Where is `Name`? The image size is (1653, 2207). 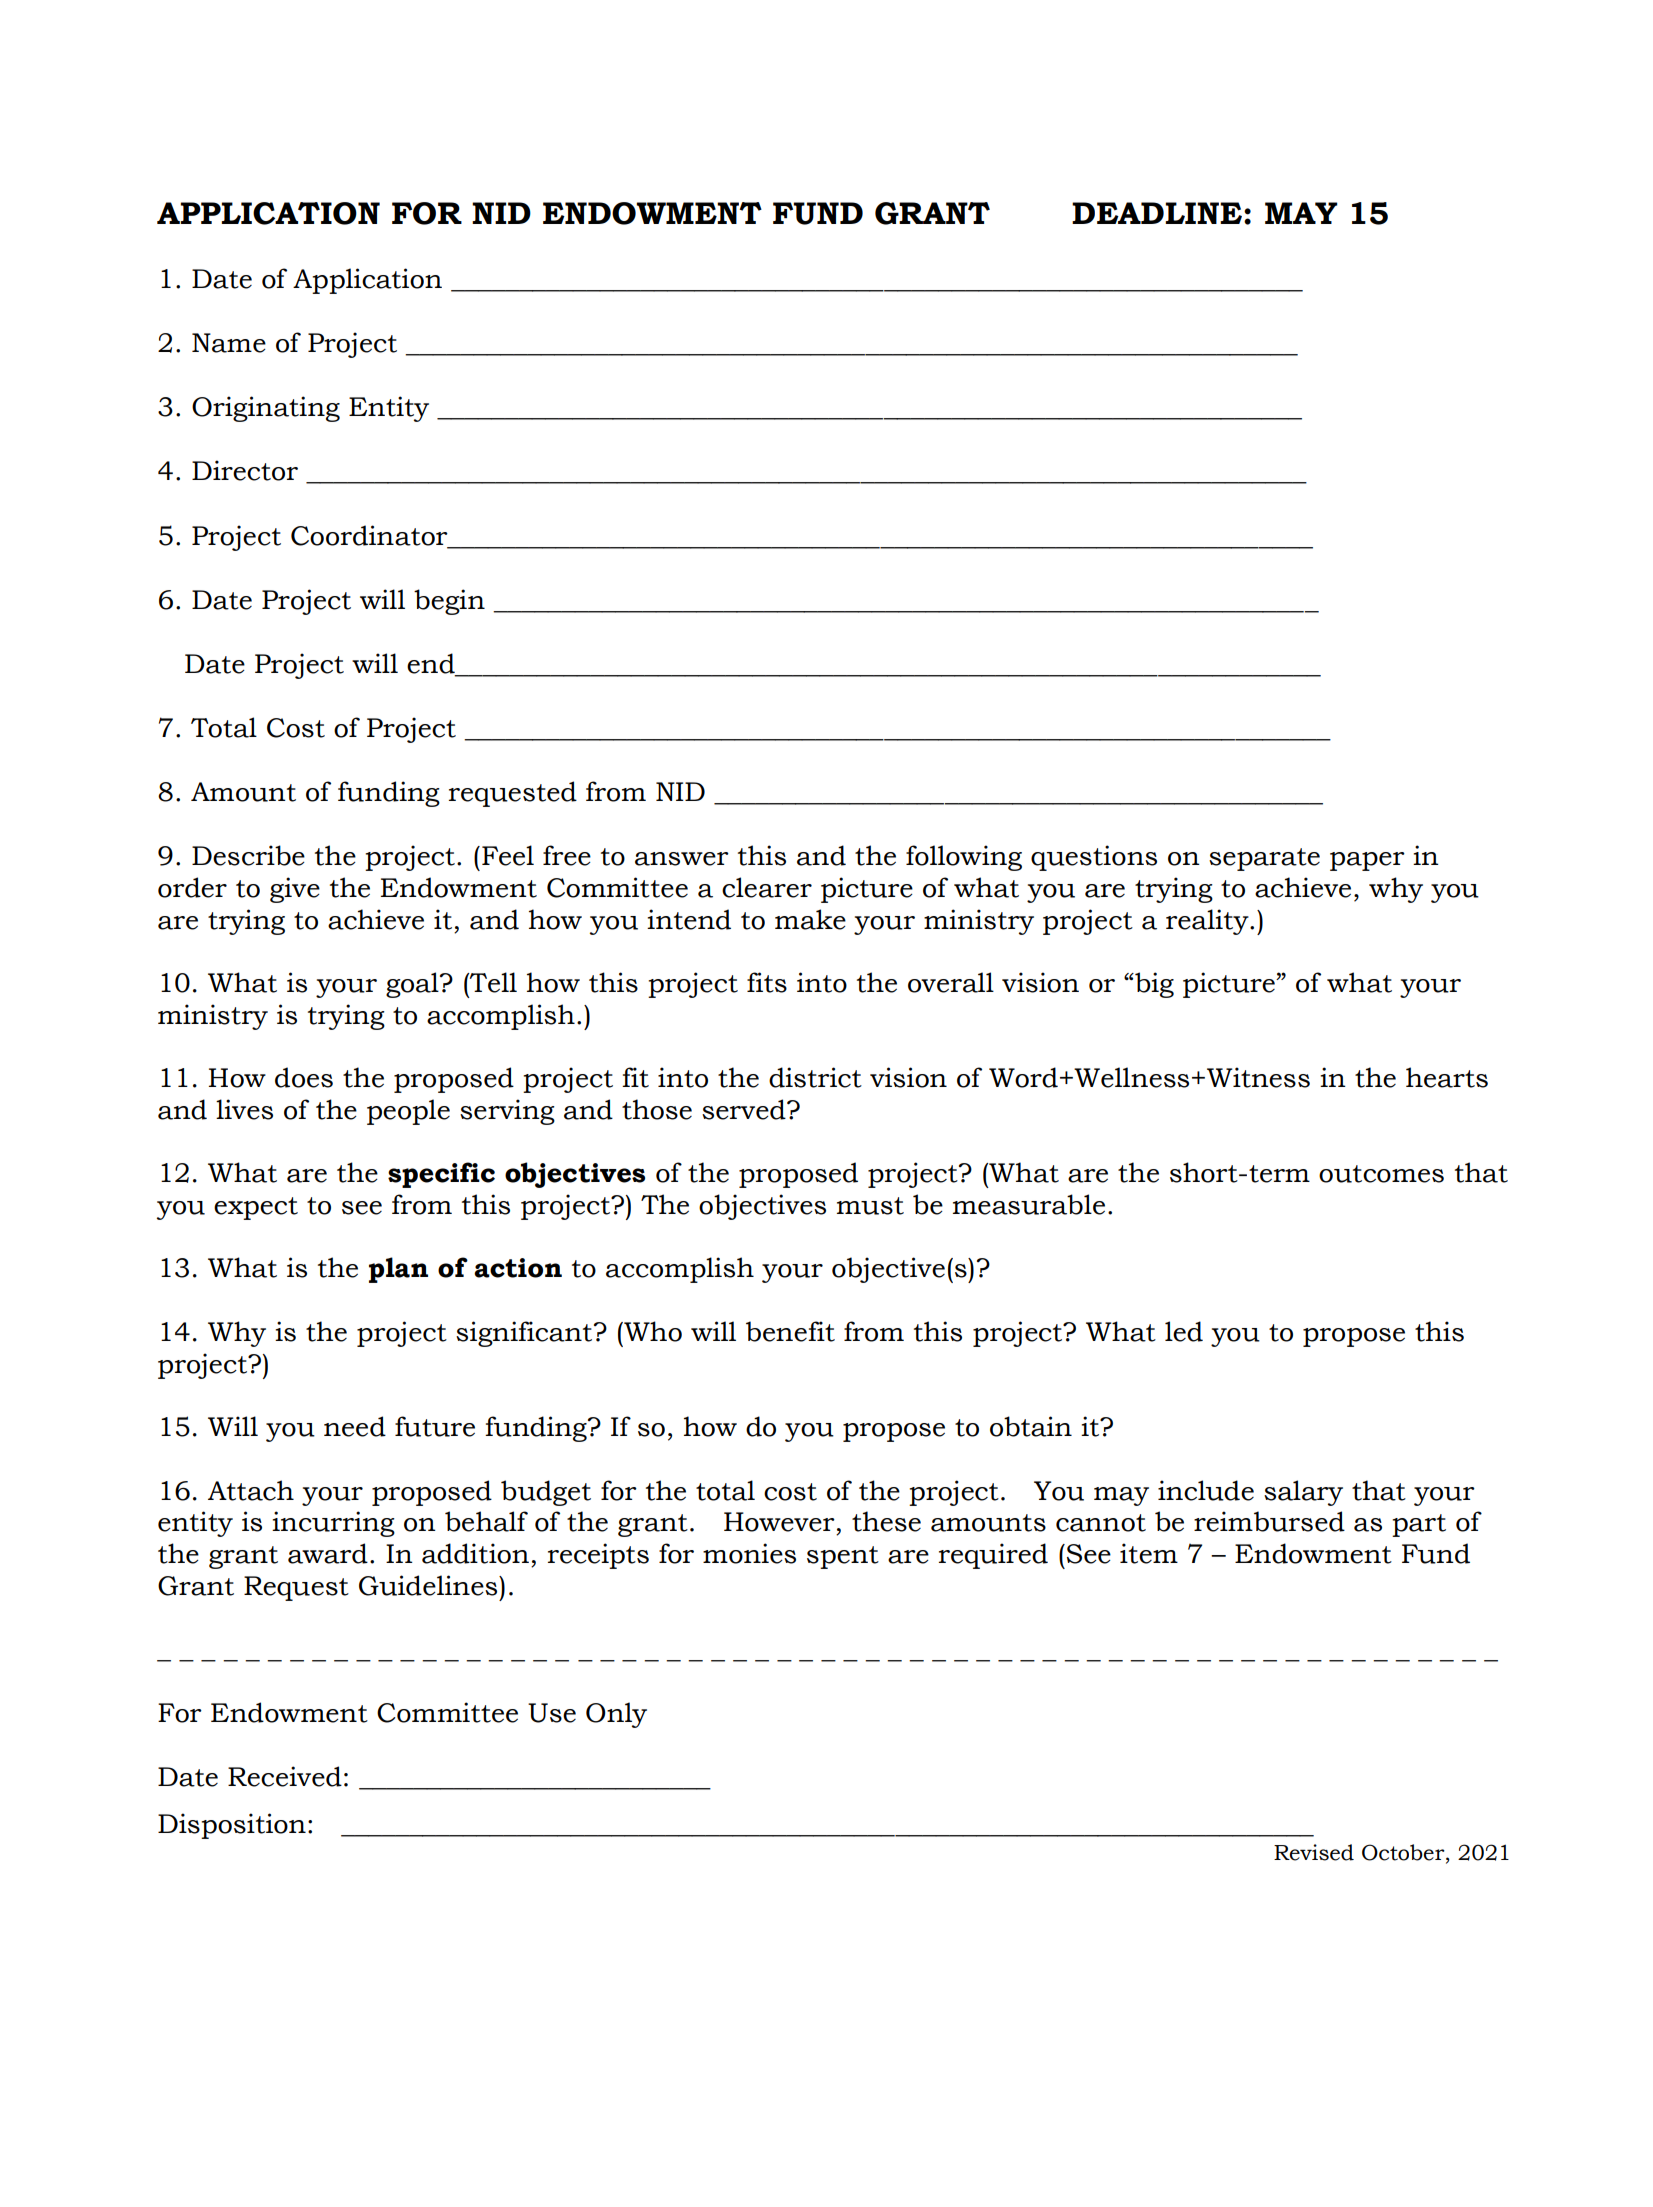 Name is located at coordinates (229, 343).
